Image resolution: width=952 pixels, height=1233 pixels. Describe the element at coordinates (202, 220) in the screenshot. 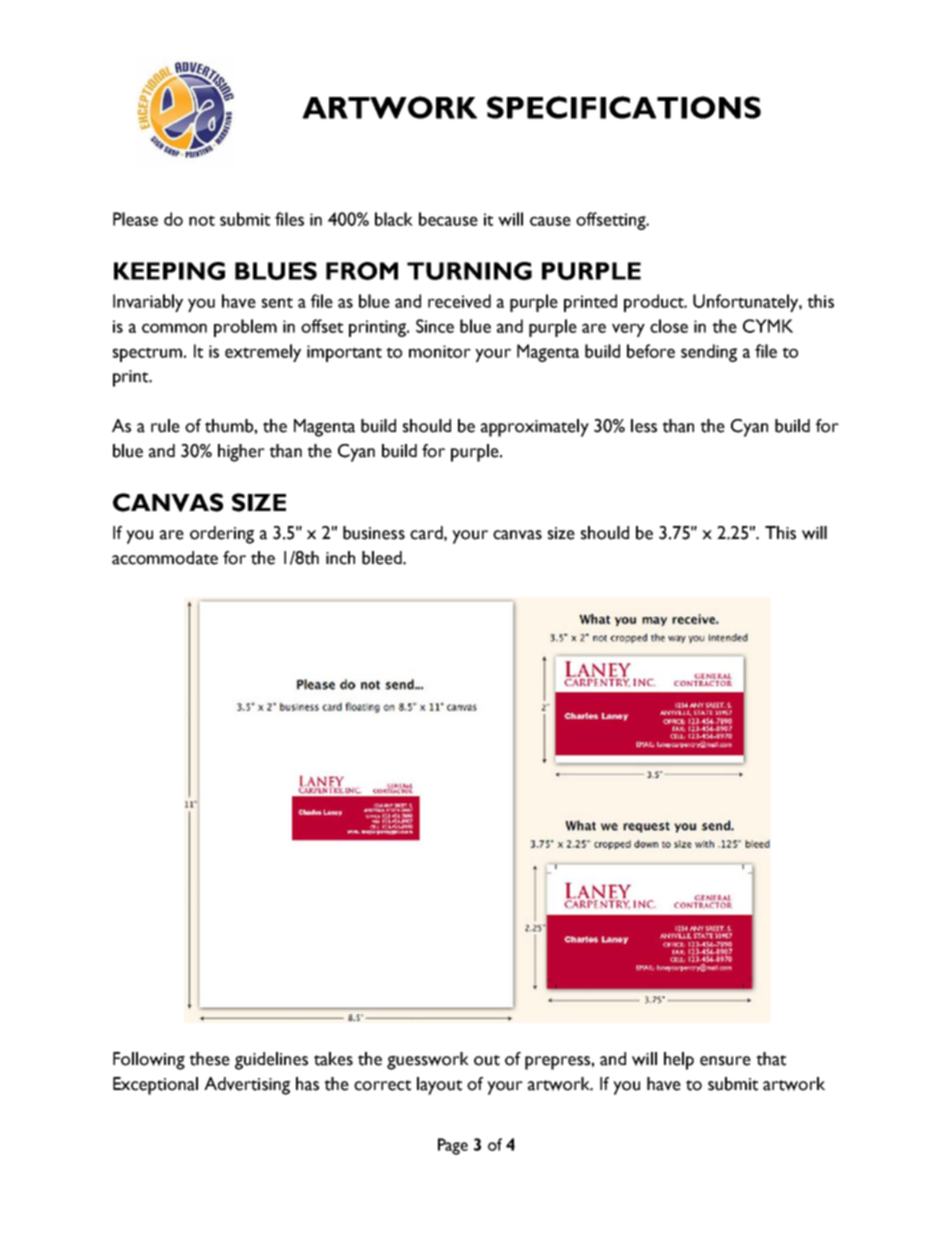

I see `not` at that location.
